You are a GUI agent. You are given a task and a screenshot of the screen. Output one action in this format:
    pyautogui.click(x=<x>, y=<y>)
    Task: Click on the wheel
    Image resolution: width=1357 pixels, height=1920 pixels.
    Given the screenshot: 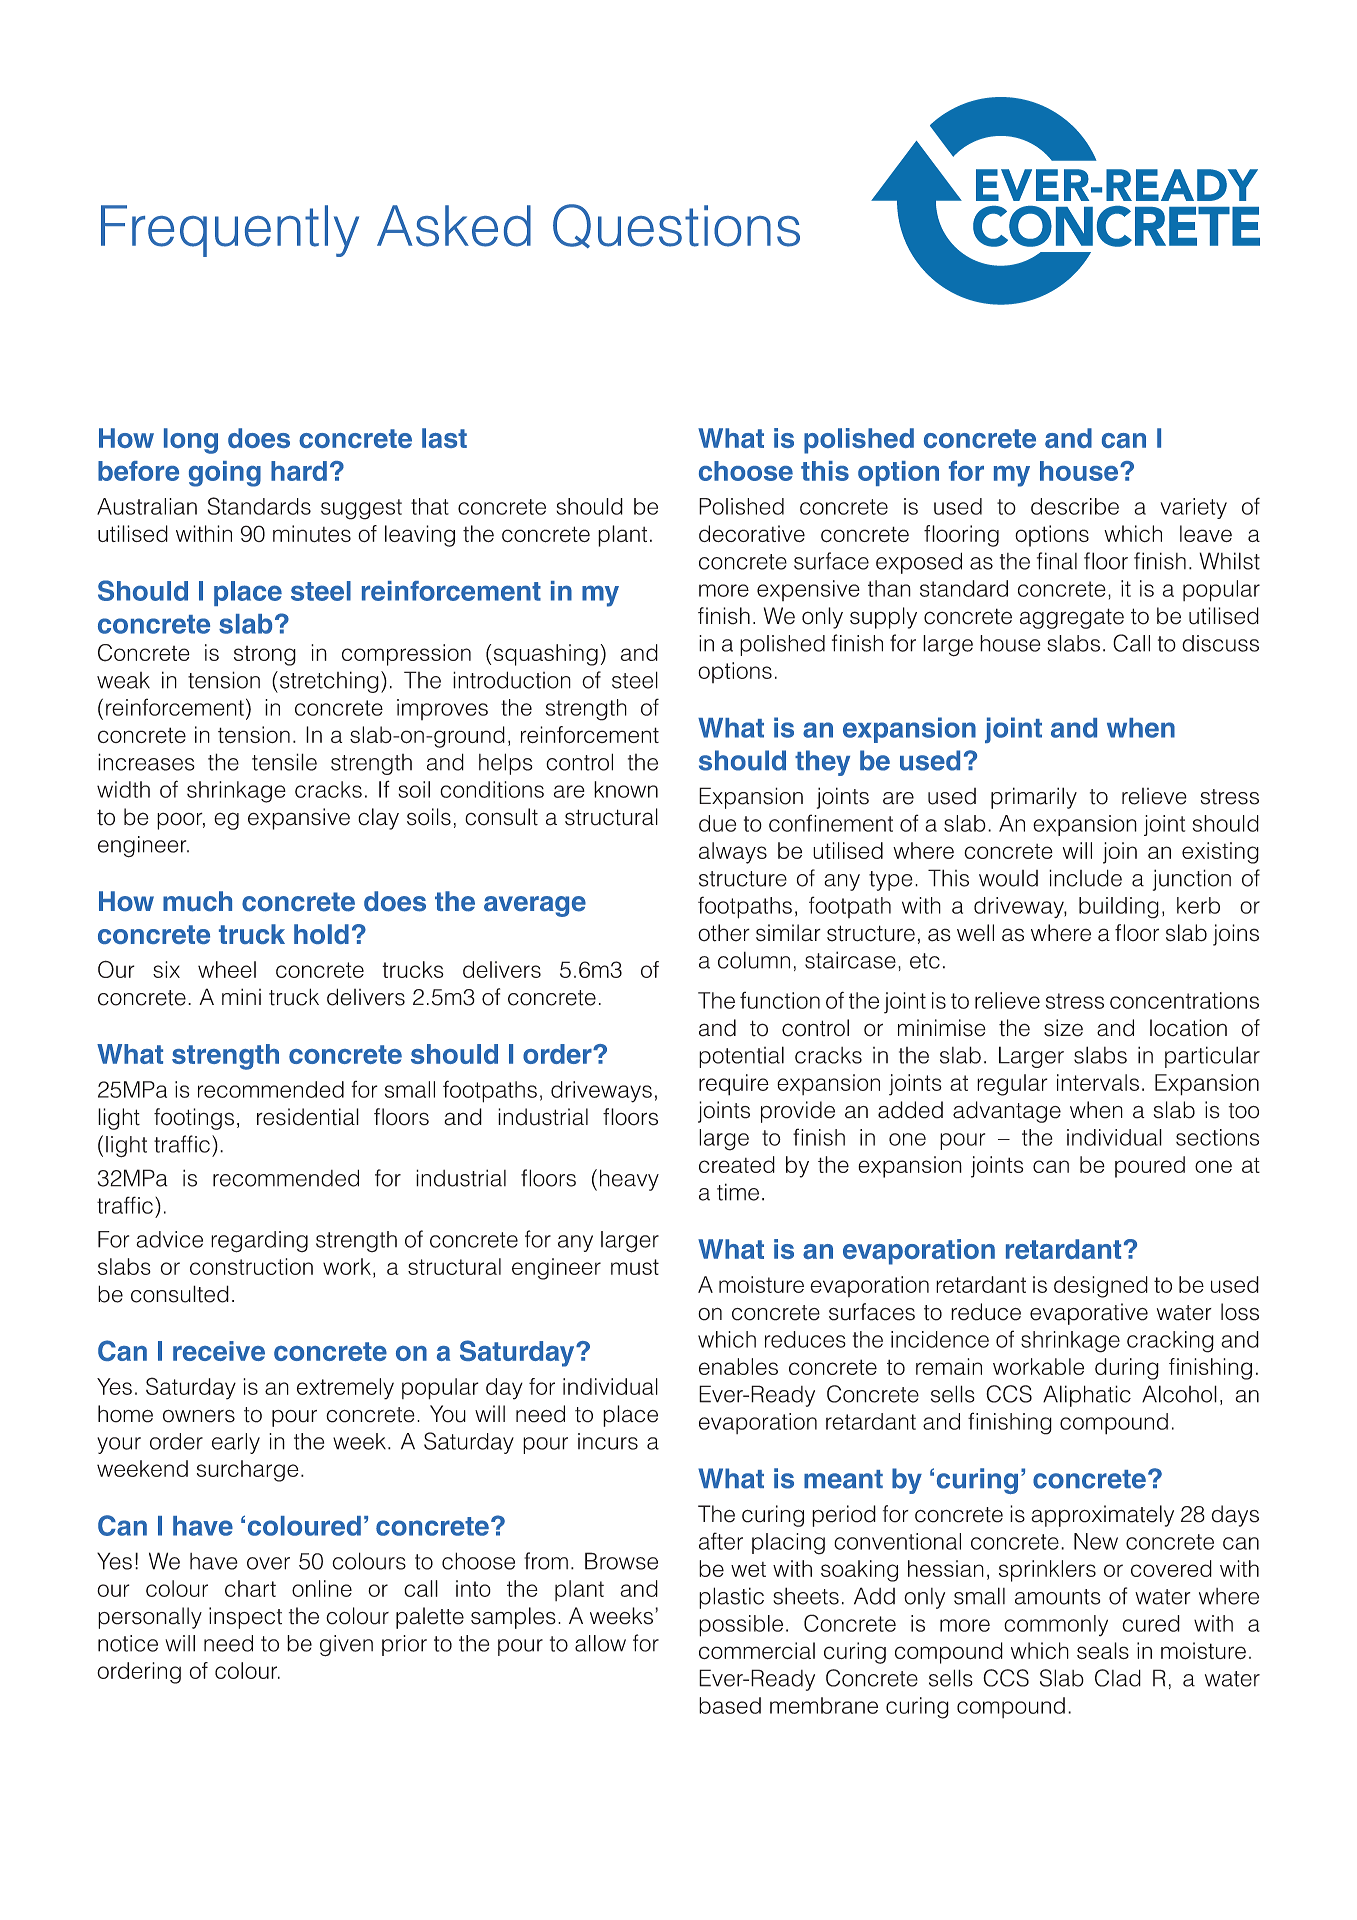 What is the action you would take?
    pyautogui.click(x=227, y=969)
